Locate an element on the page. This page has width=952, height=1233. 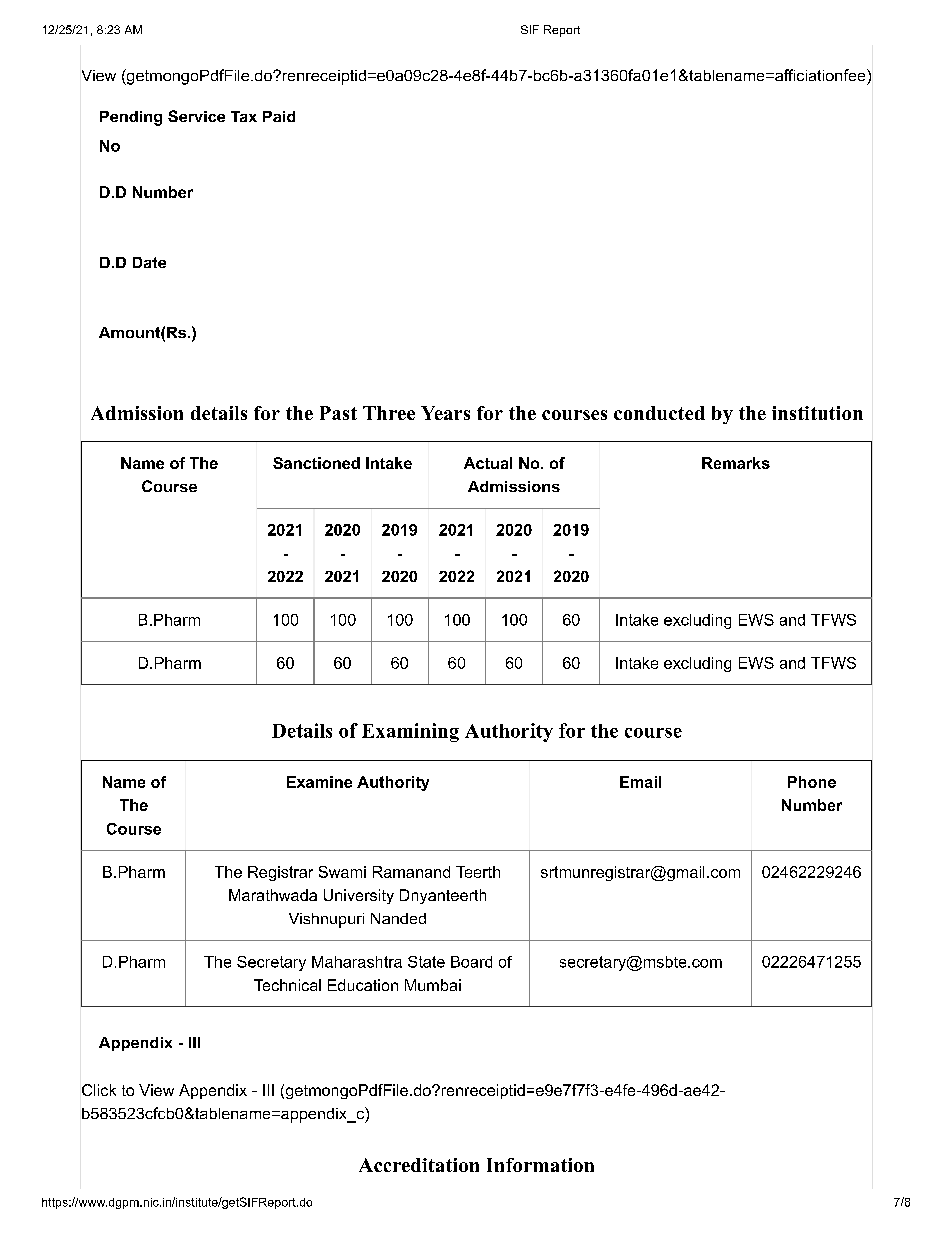
Phone is located at coordinates (812, 782).
